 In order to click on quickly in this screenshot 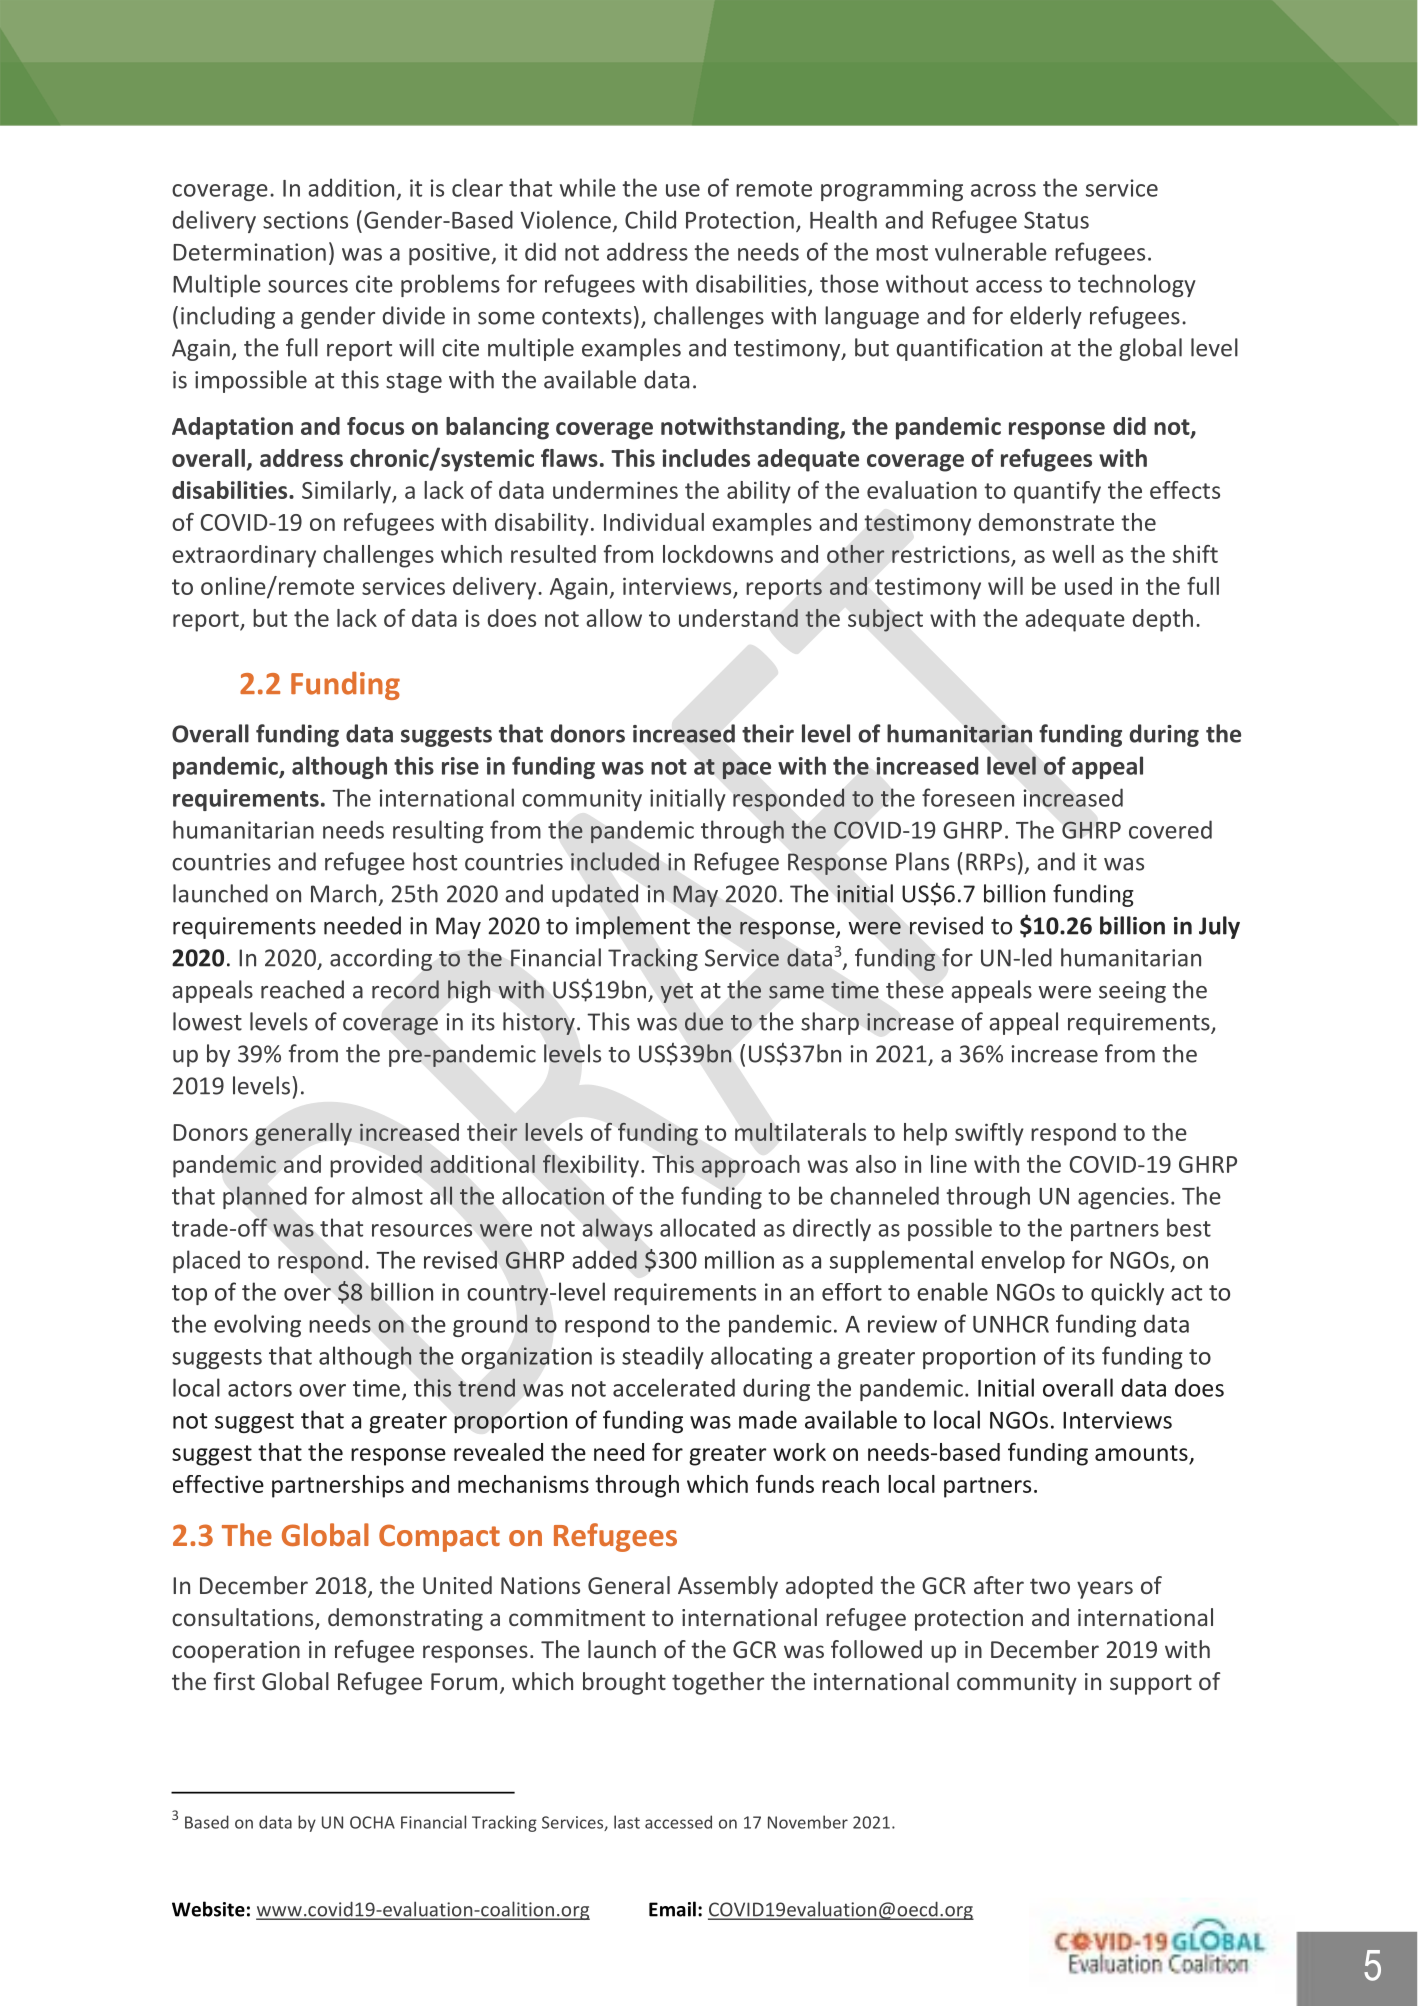, I will do `click(1127, 1293)`.
